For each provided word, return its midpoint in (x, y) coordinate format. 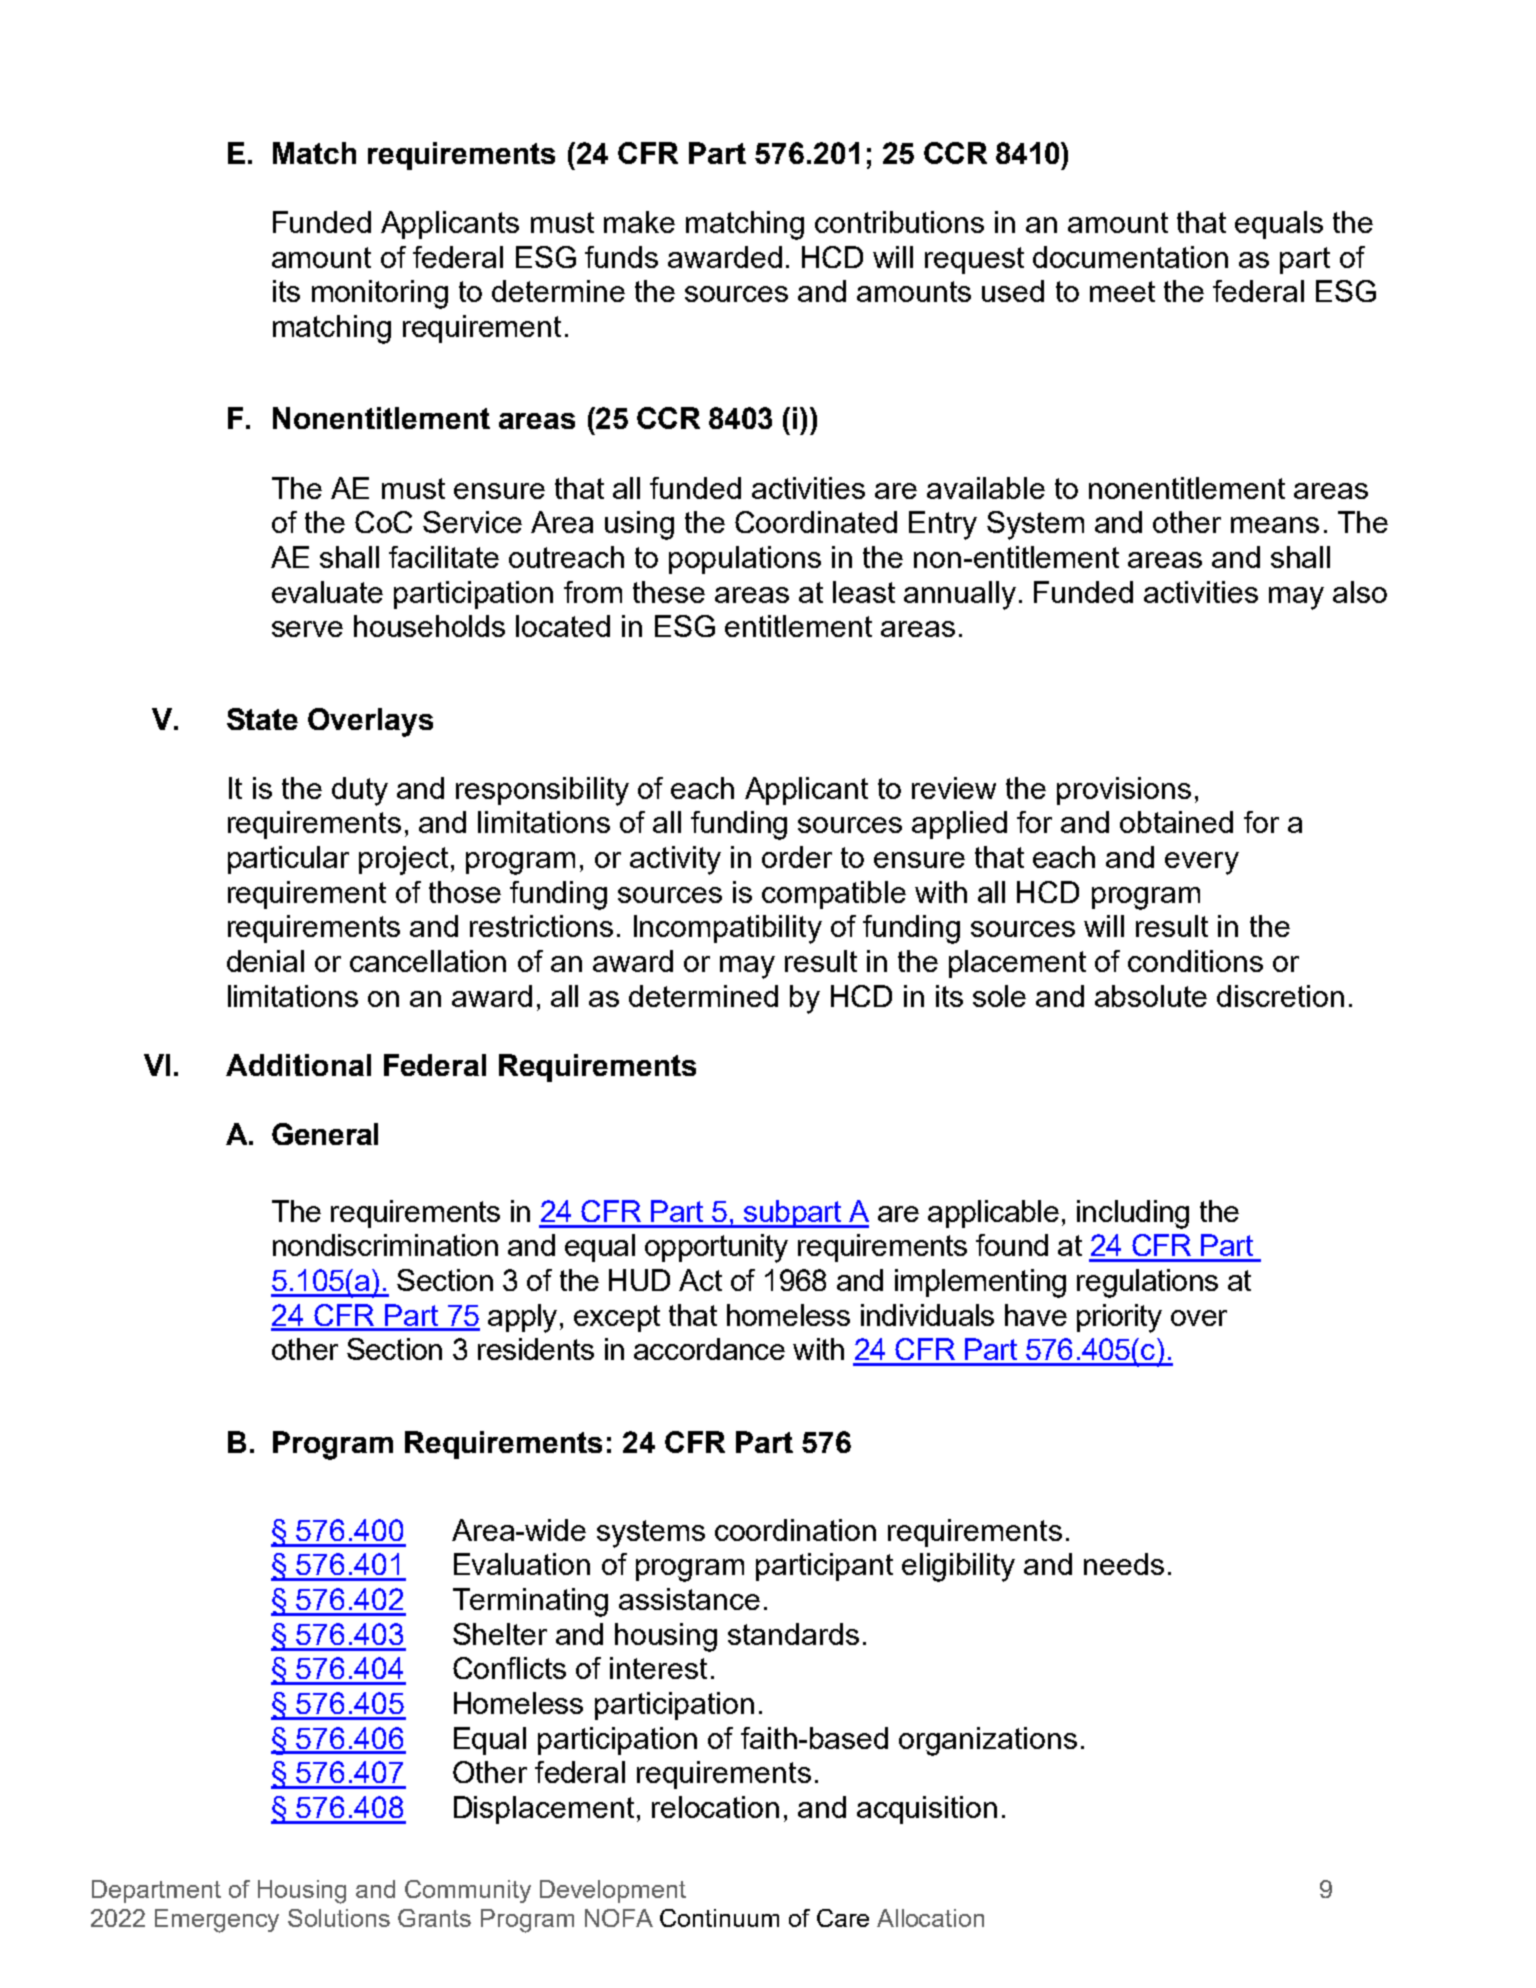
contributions (899, 222)
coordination (795, 1530)
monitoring (380, 294)
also (1360, 592)
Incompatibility (728, 929)
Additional (298, 1065)
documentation (1130, 257)
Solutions (339, 1918)
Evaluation (522, 1564)
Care (843, 1918)
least (864, 592)
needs (1124, 1564)
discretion (1280, 996)
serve (307, 629)
